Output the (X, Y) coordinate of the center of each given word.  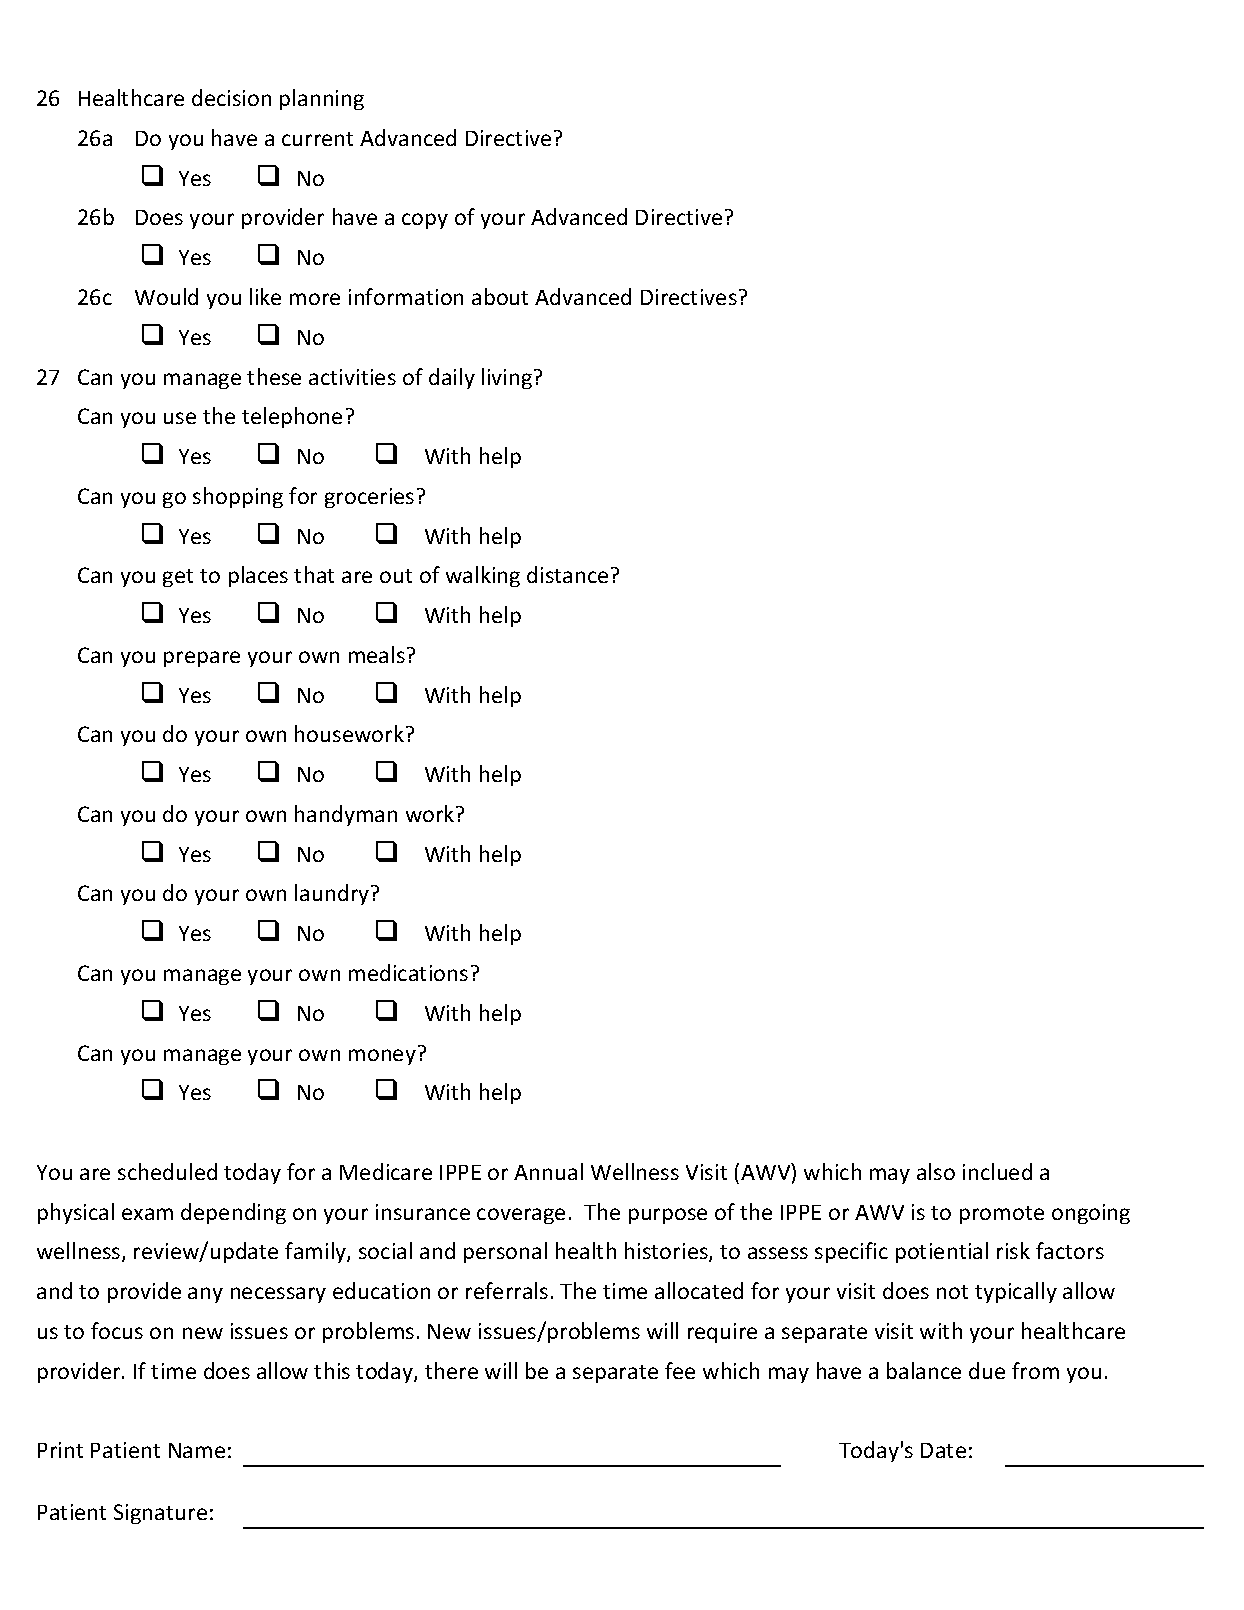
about (500, 296)
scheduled (167, 1171)
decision (231, 97)
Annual (548, 1171)
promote (1002, 1215)
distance (567, 574)
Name (197, 1450)
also (936, 1171)
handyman (346, 815)
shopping (238, 497)
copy (425, 221)
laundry (333, 894)
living (508, 378)
